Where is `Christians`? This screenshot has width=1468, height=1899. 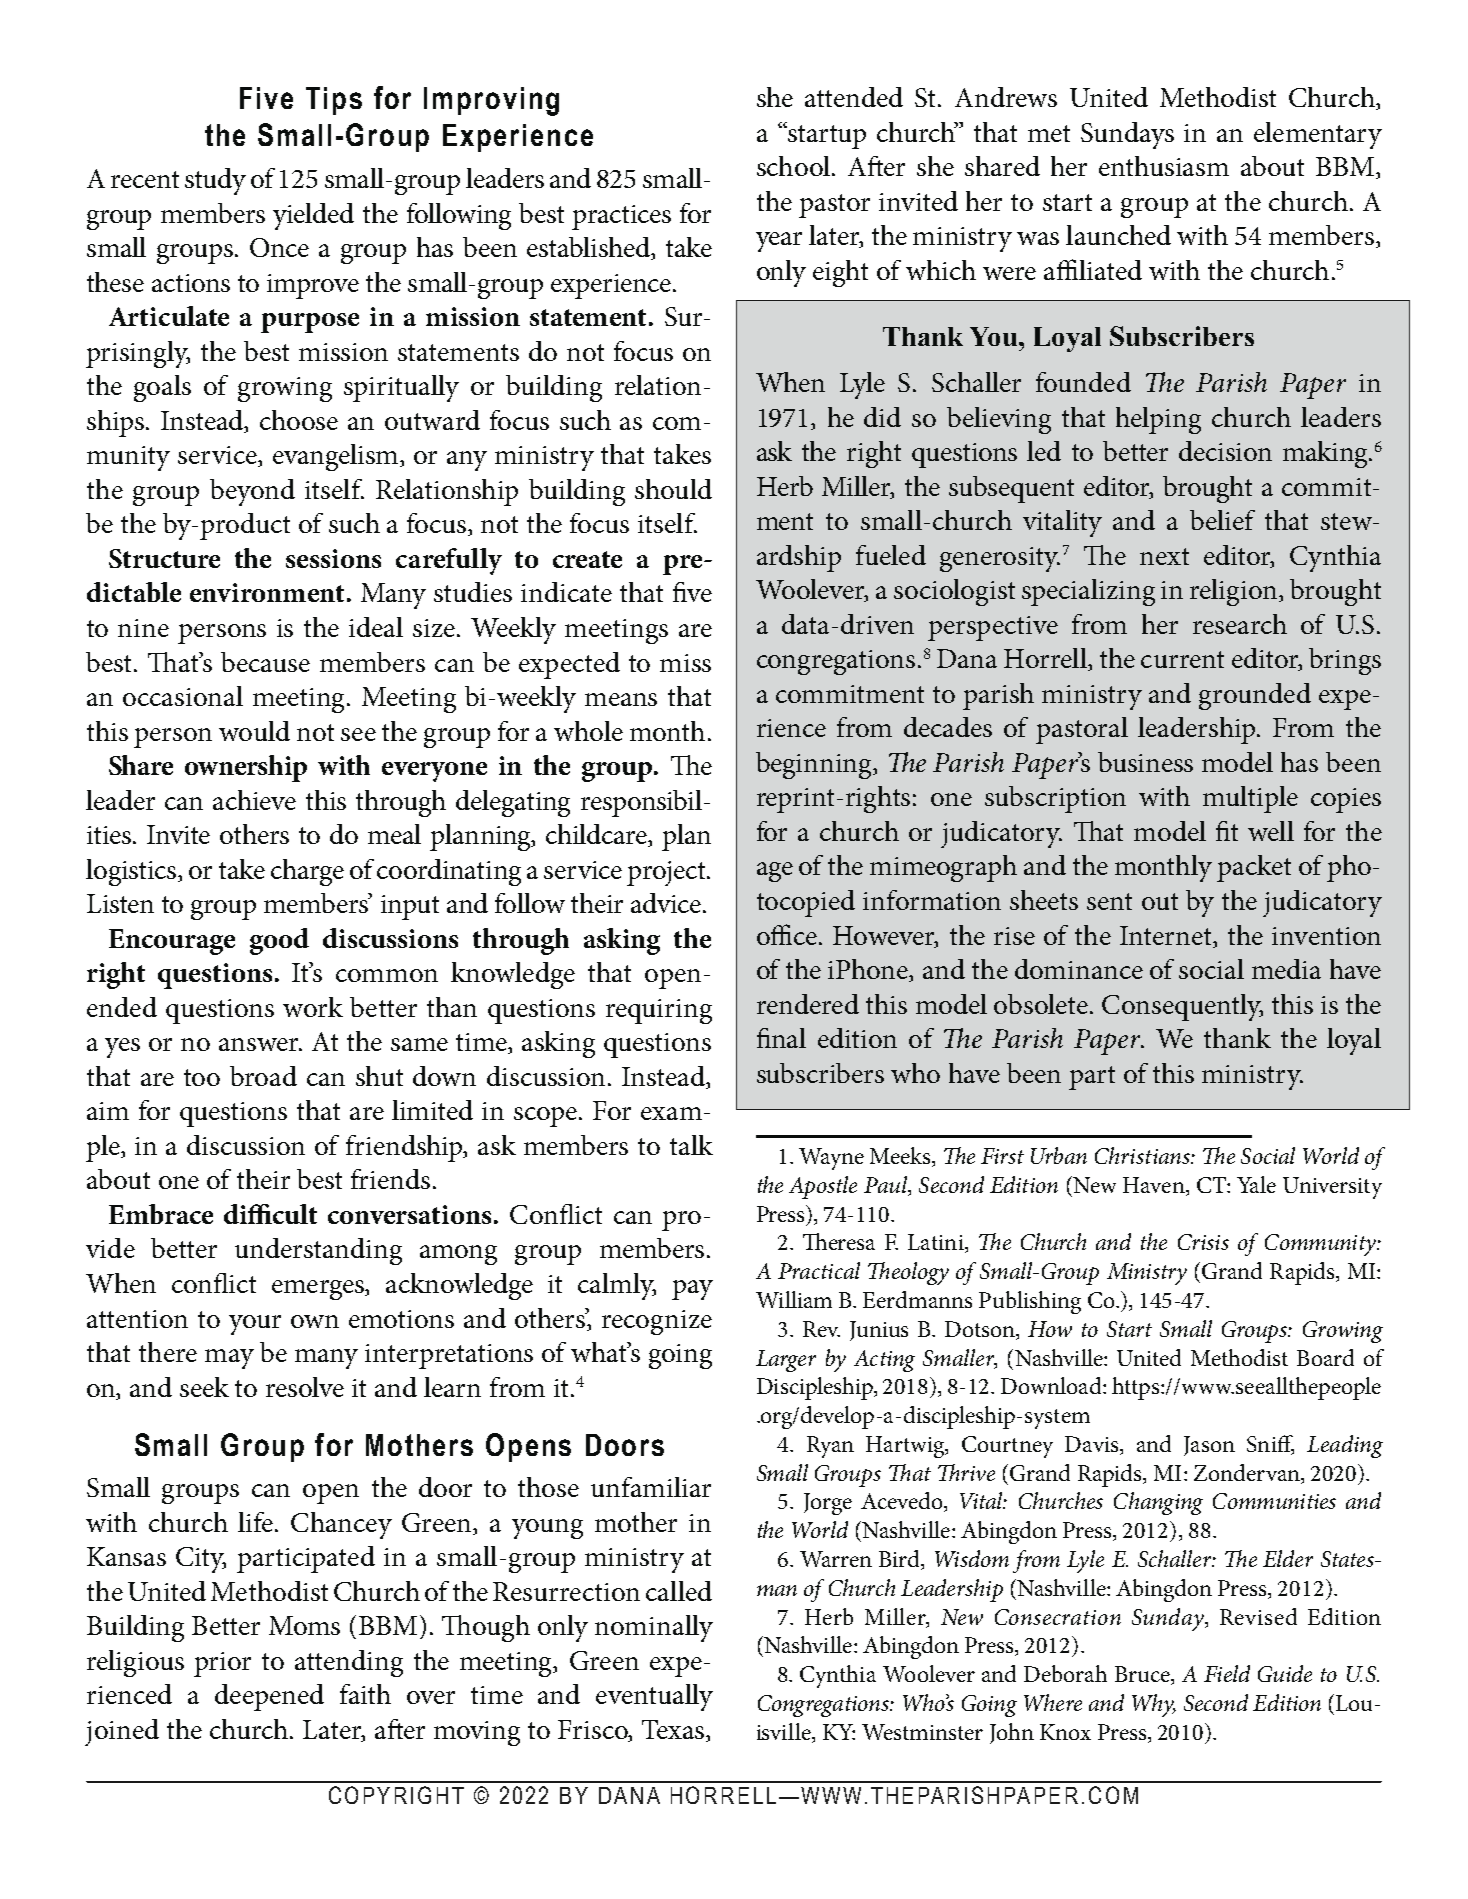
Christians is located at coordinates (1143, 1155).
